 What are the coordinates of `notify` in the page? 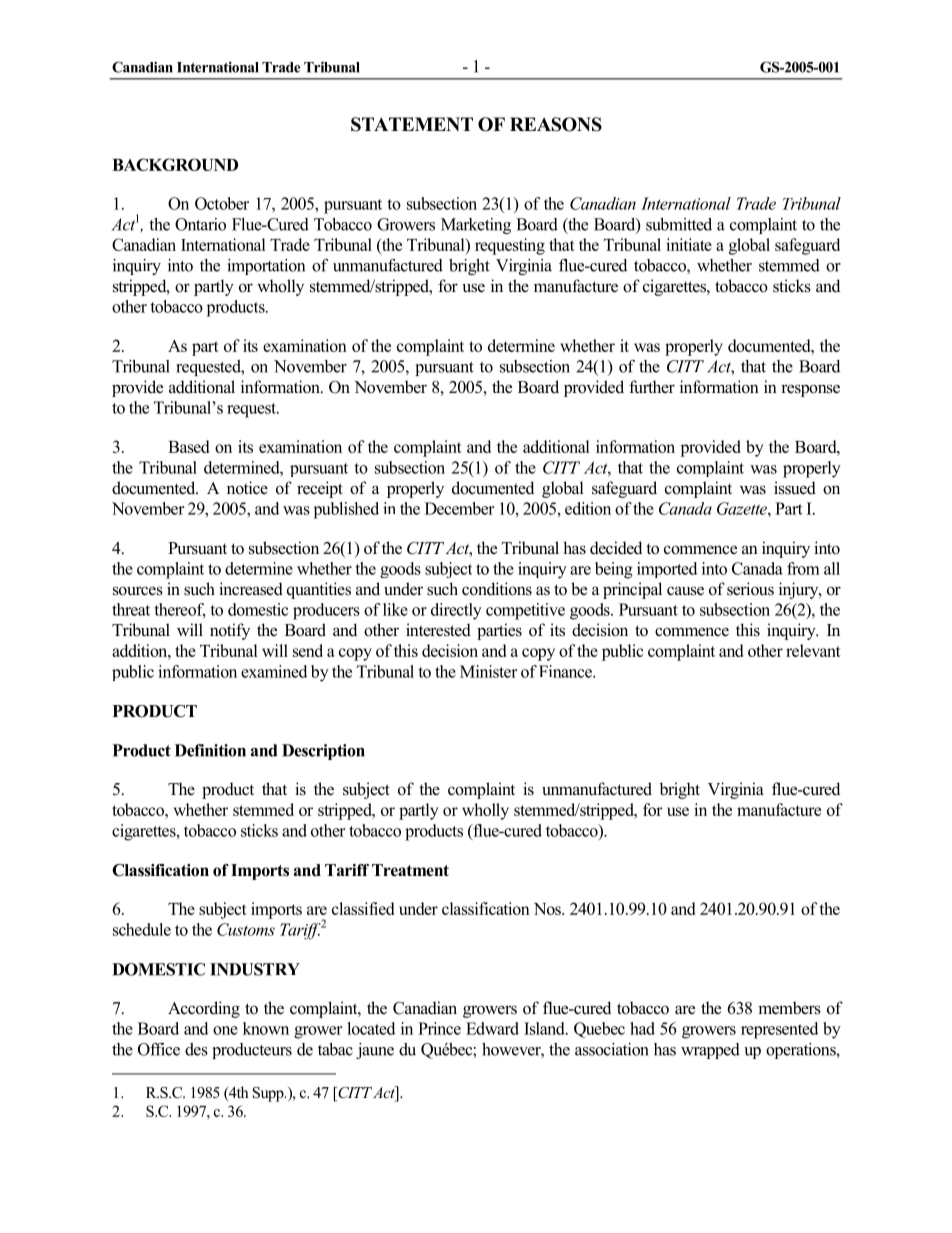 It's located at (230, 631).
